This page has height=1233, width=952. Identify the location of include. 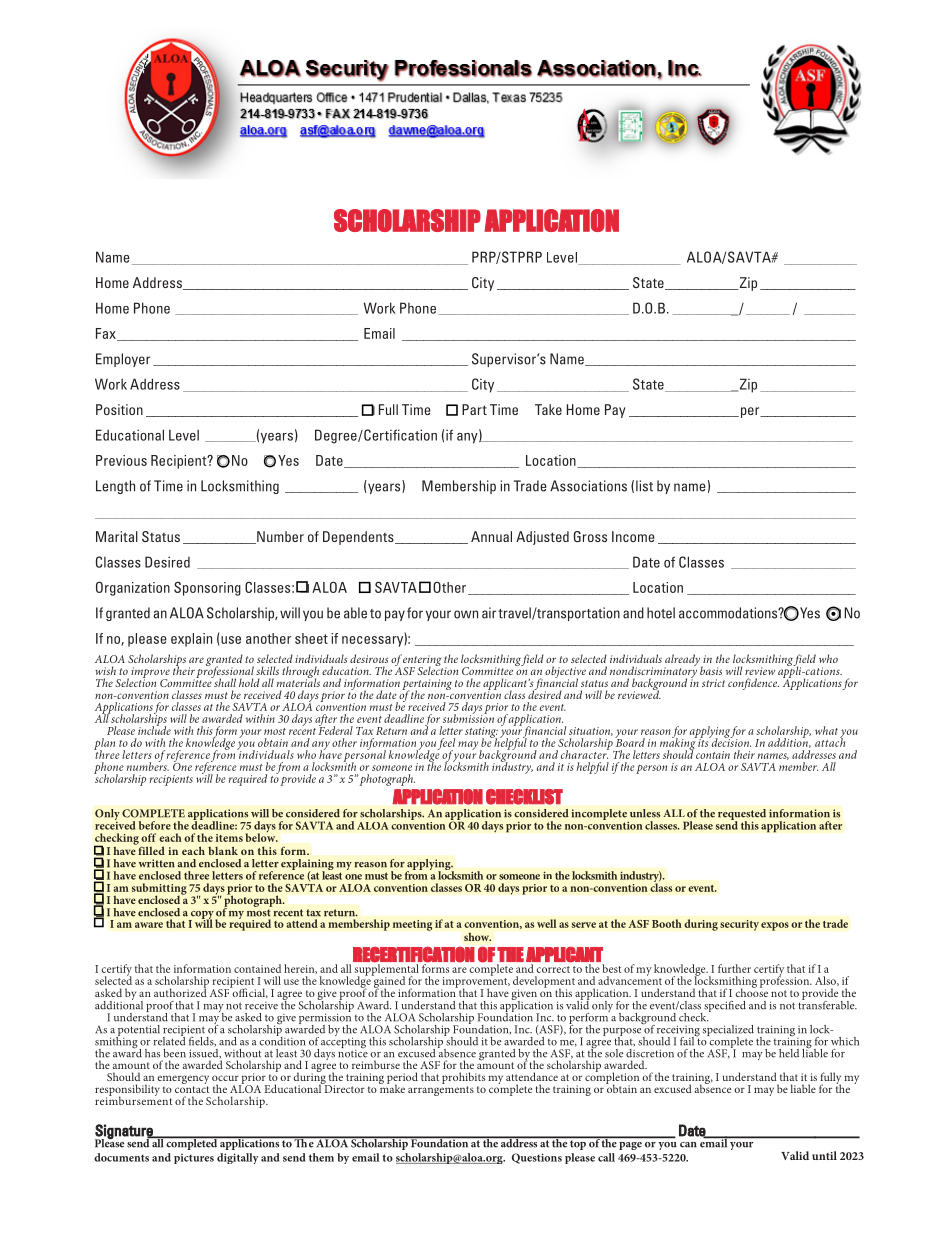
(154, 729).
